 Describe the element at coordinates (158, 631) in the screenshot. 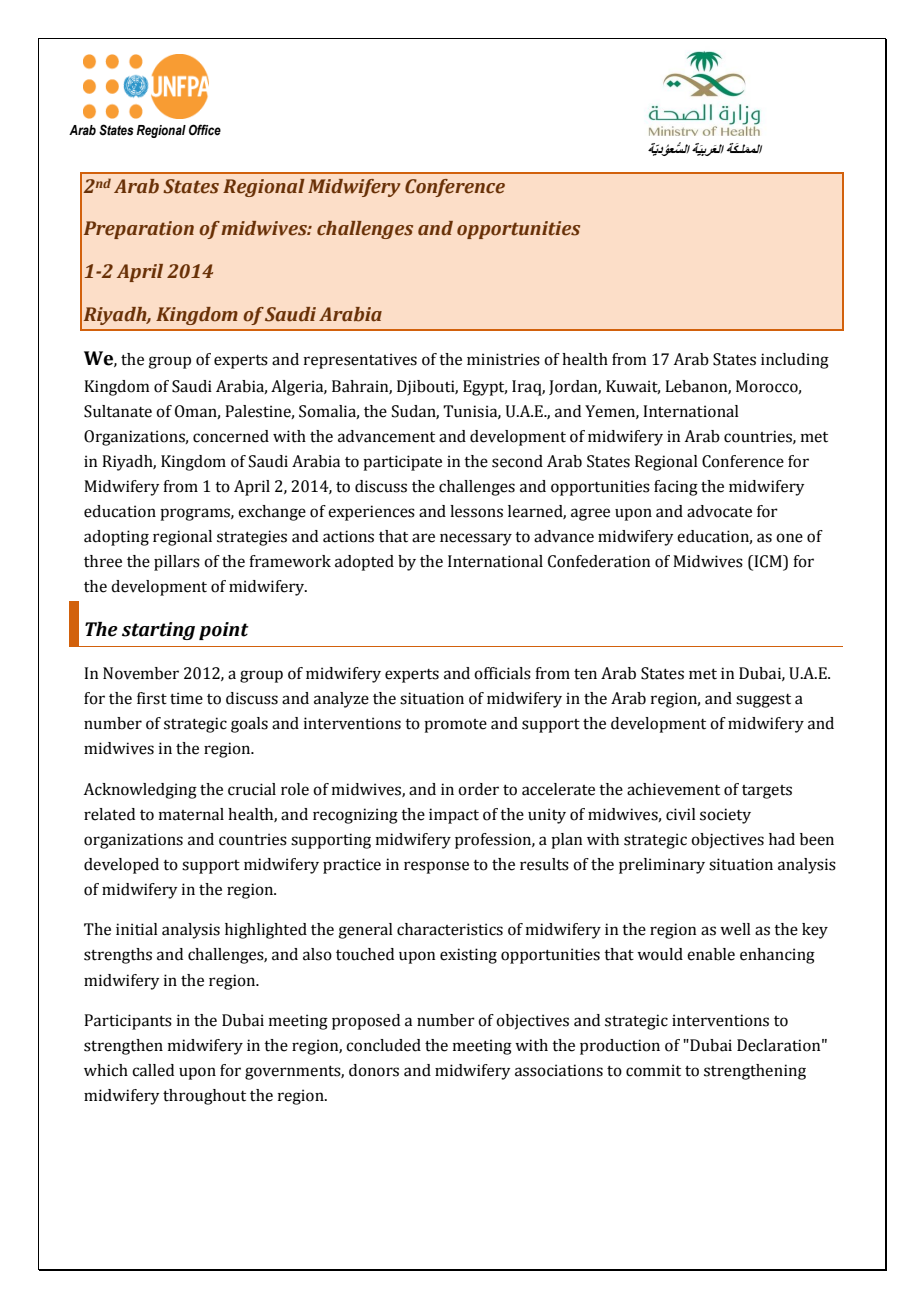

I see `starting` at that location.
